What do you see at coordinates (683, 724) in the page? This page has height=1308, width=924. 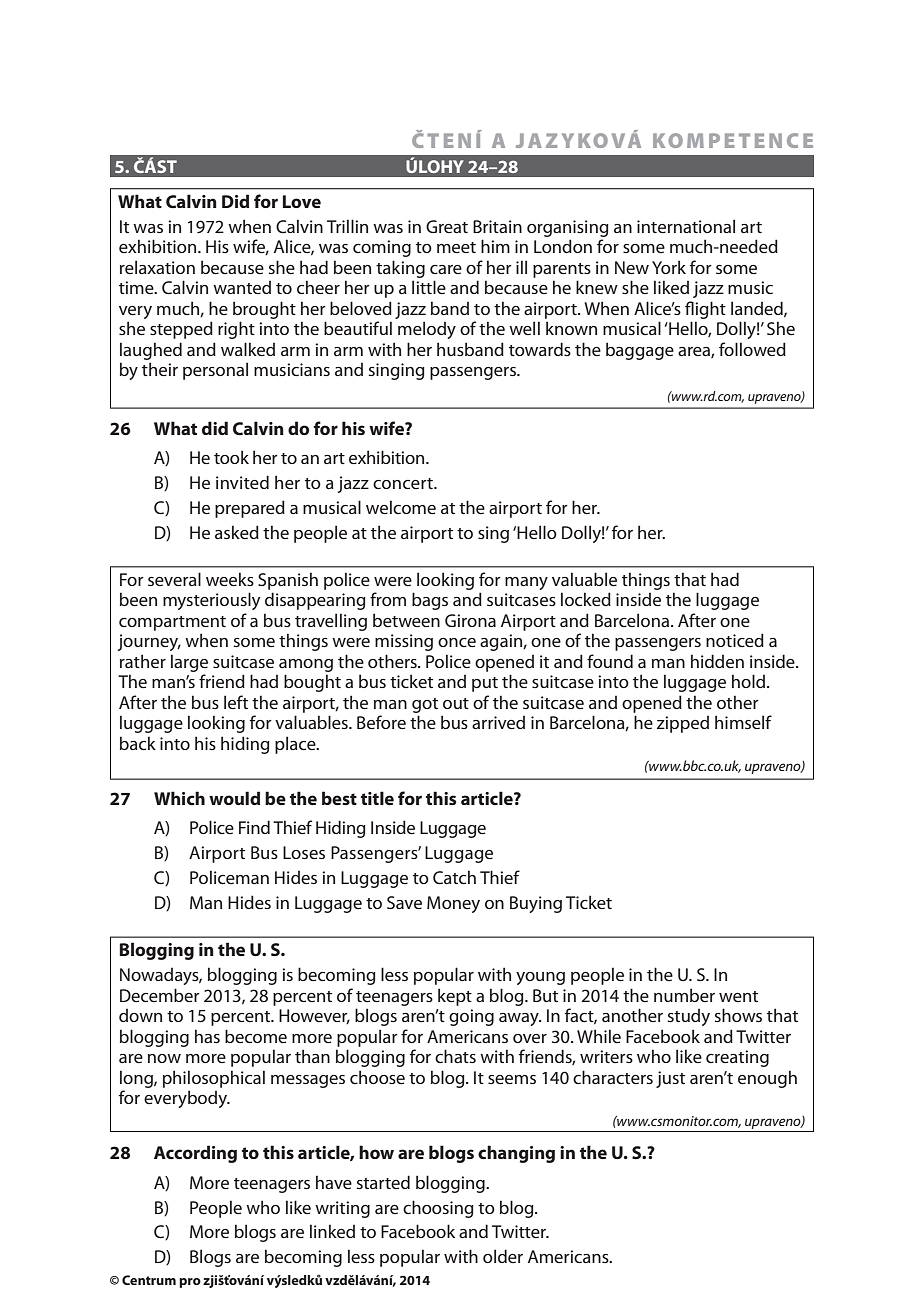 I see `zipped` at bounding box center [683, 724].
